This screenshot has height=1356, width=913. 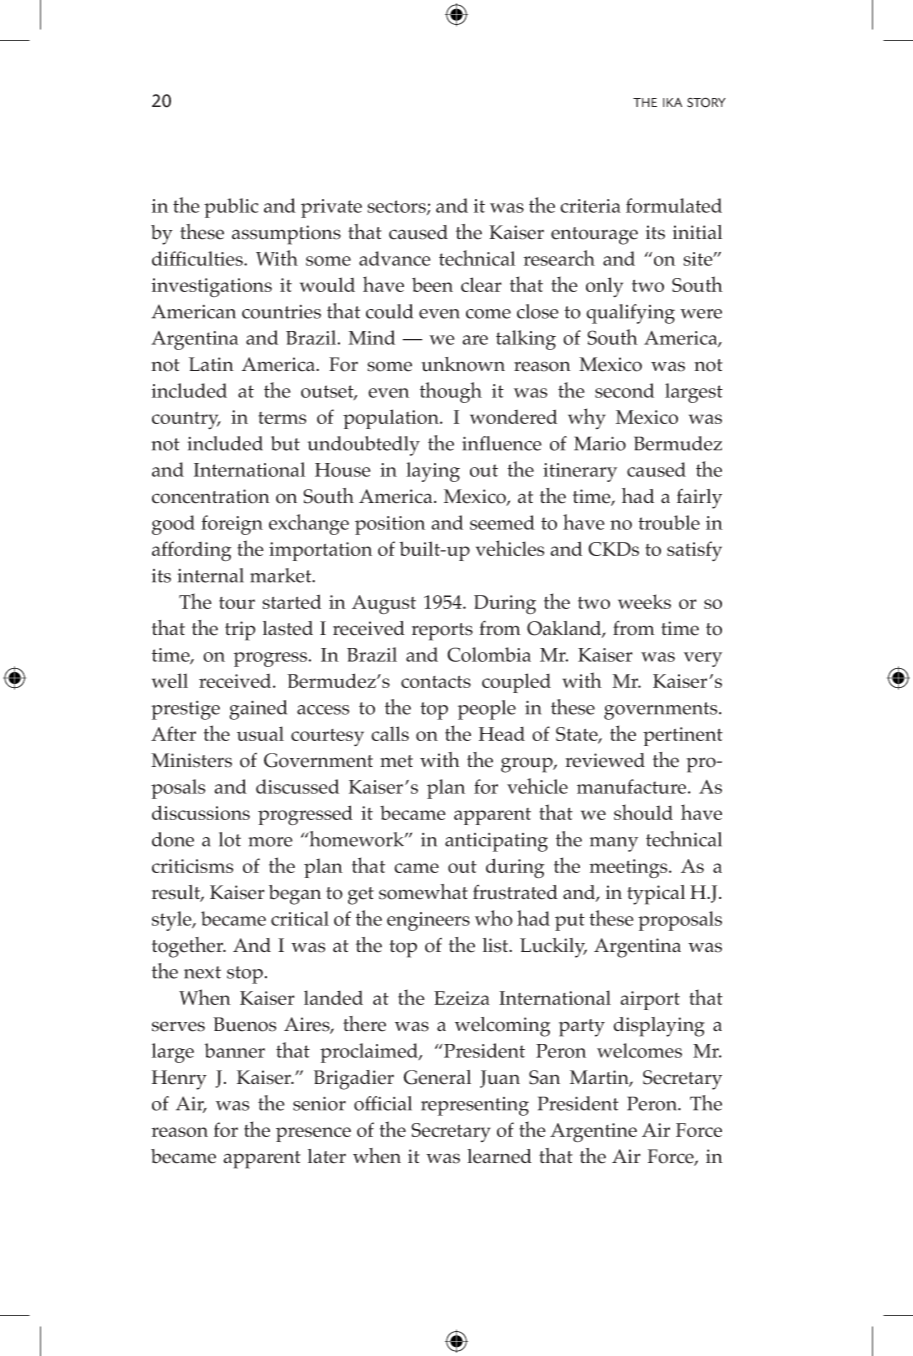 I want to click on concentration, so click(x=211, y=496).
